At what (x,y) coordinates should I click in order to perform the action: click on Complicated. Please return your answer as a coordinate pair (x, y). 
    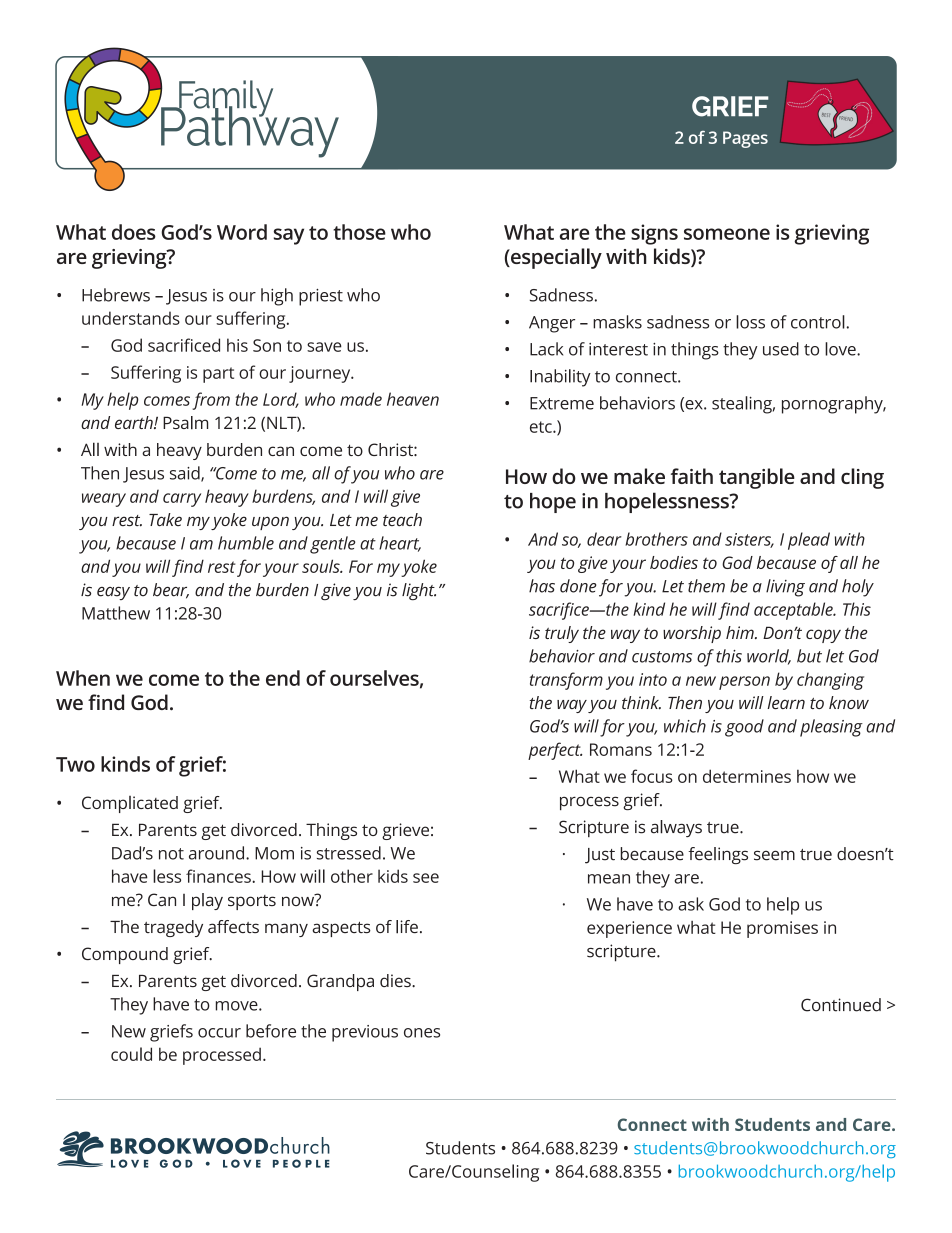
    Looking at the image, I should click on (130, 804).
